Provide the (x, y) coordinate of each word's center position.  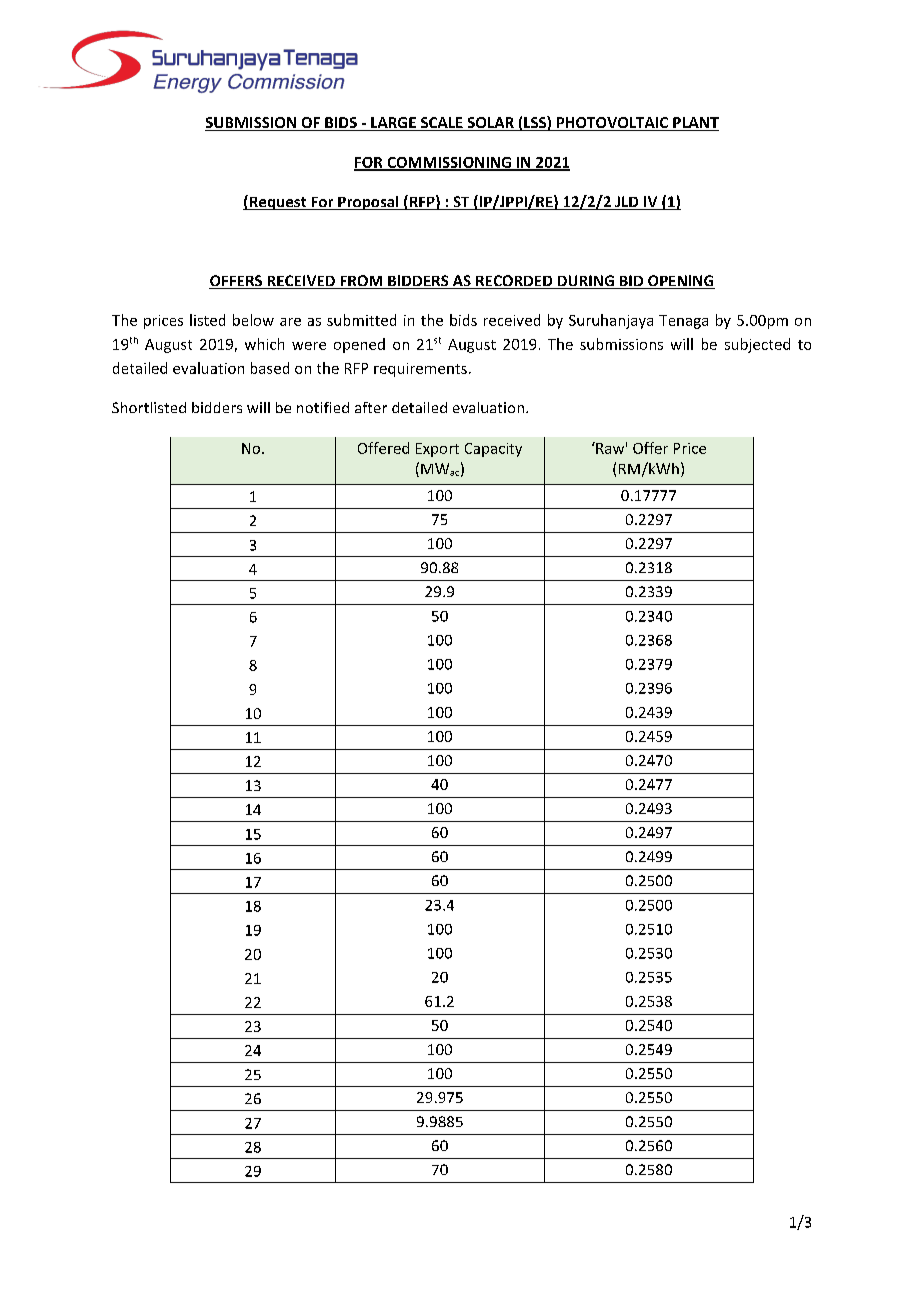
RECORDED (514, 282)
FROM (361, 282)
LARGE (393, 124)
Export (437, 450)
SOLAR (490, 124)
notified (323, 407)
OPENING (680, 282)
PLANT (695, 124)
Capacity (493, 450)
